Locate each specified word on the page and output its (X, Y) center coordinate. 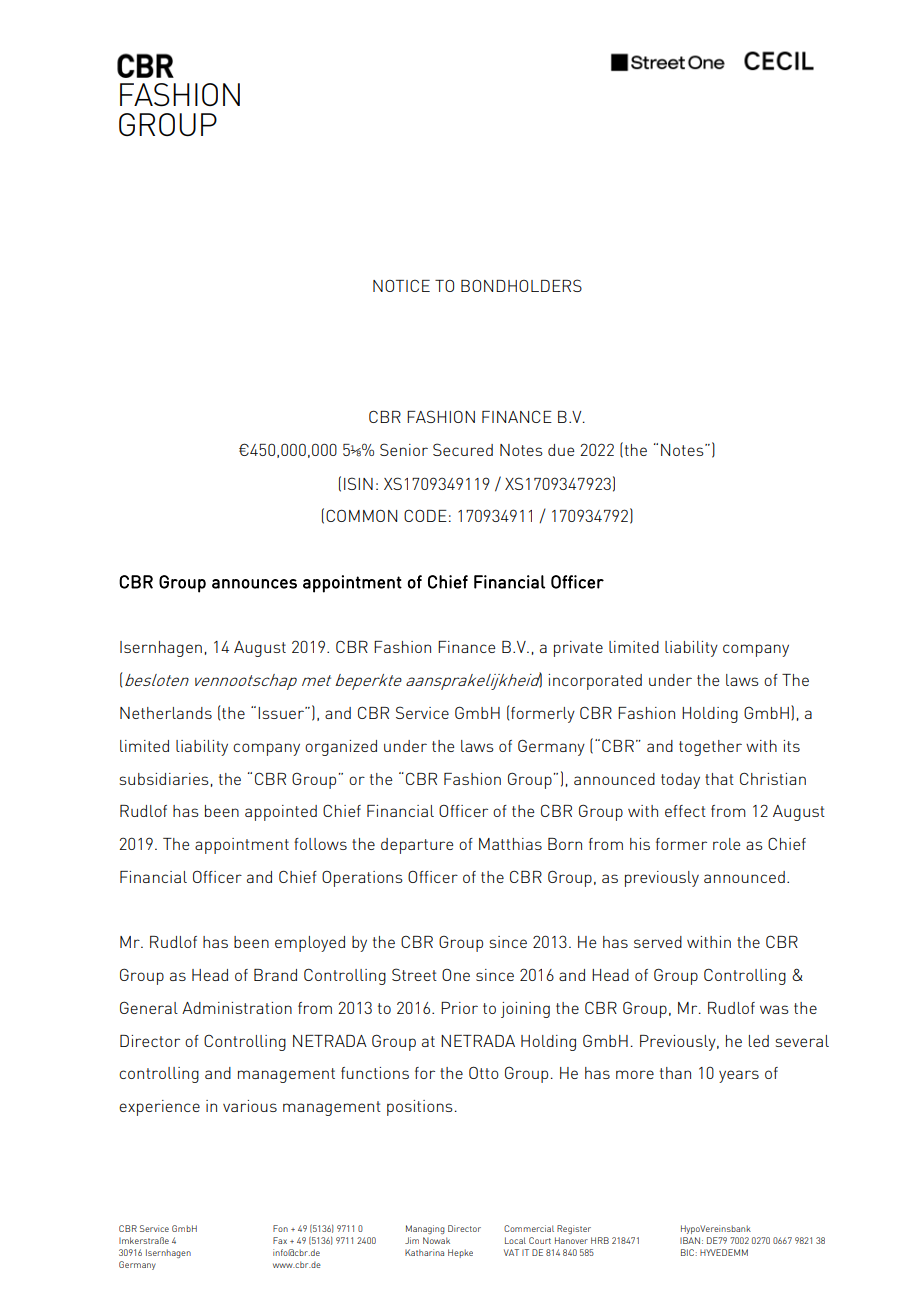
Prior (459, 1008)
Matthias (510, 844)
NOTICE (401, 286)
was (774, 1009)
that (719, 779)
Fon (280, 1228)
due (561, 450)
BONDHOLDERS (521, 285)
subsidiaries (164, 779)
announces (254, 584)
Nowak (436, 1240)
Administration (237, 1008)
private (578, 649)
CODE (425, 516)
